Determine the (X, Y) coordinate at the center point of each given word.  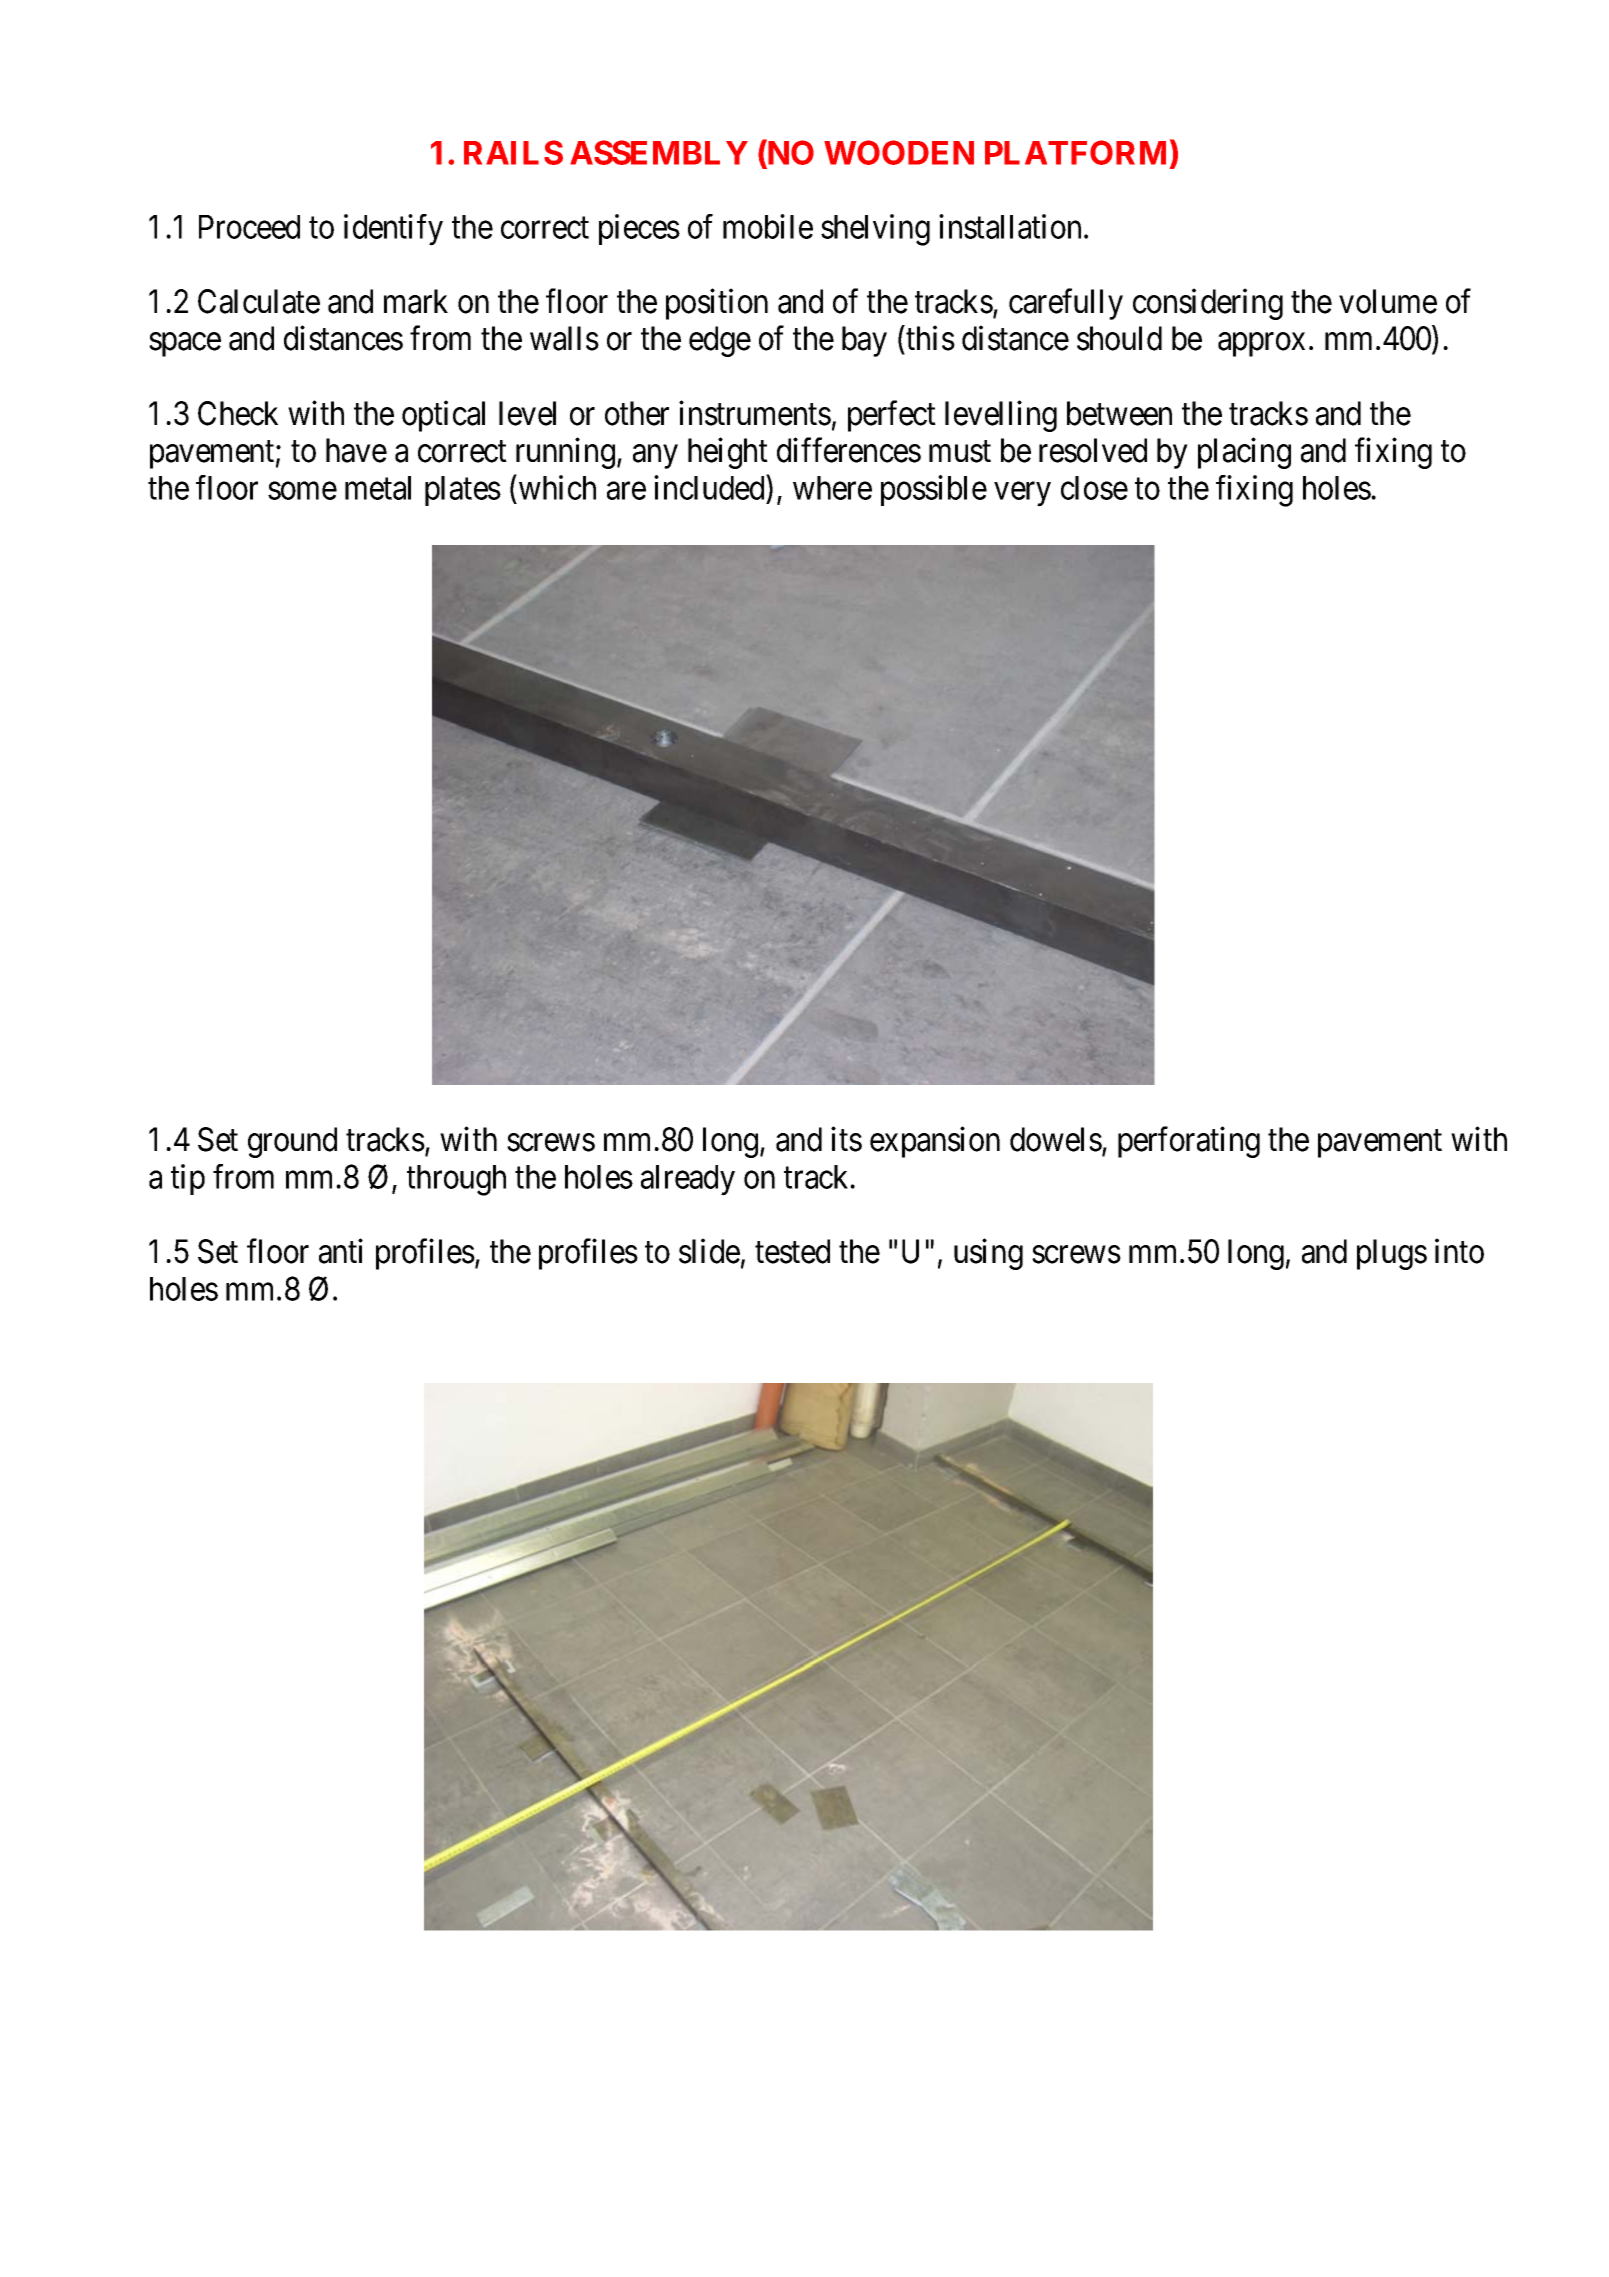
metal (378, 488)
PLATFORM (1075, 152)
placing (1244, 453)
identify (393, 230)
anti (341, 1251)
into (1459, 1251)
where (832, 488)
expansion (935, 1142)
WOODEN (899, 152)
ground (292, 1142)
